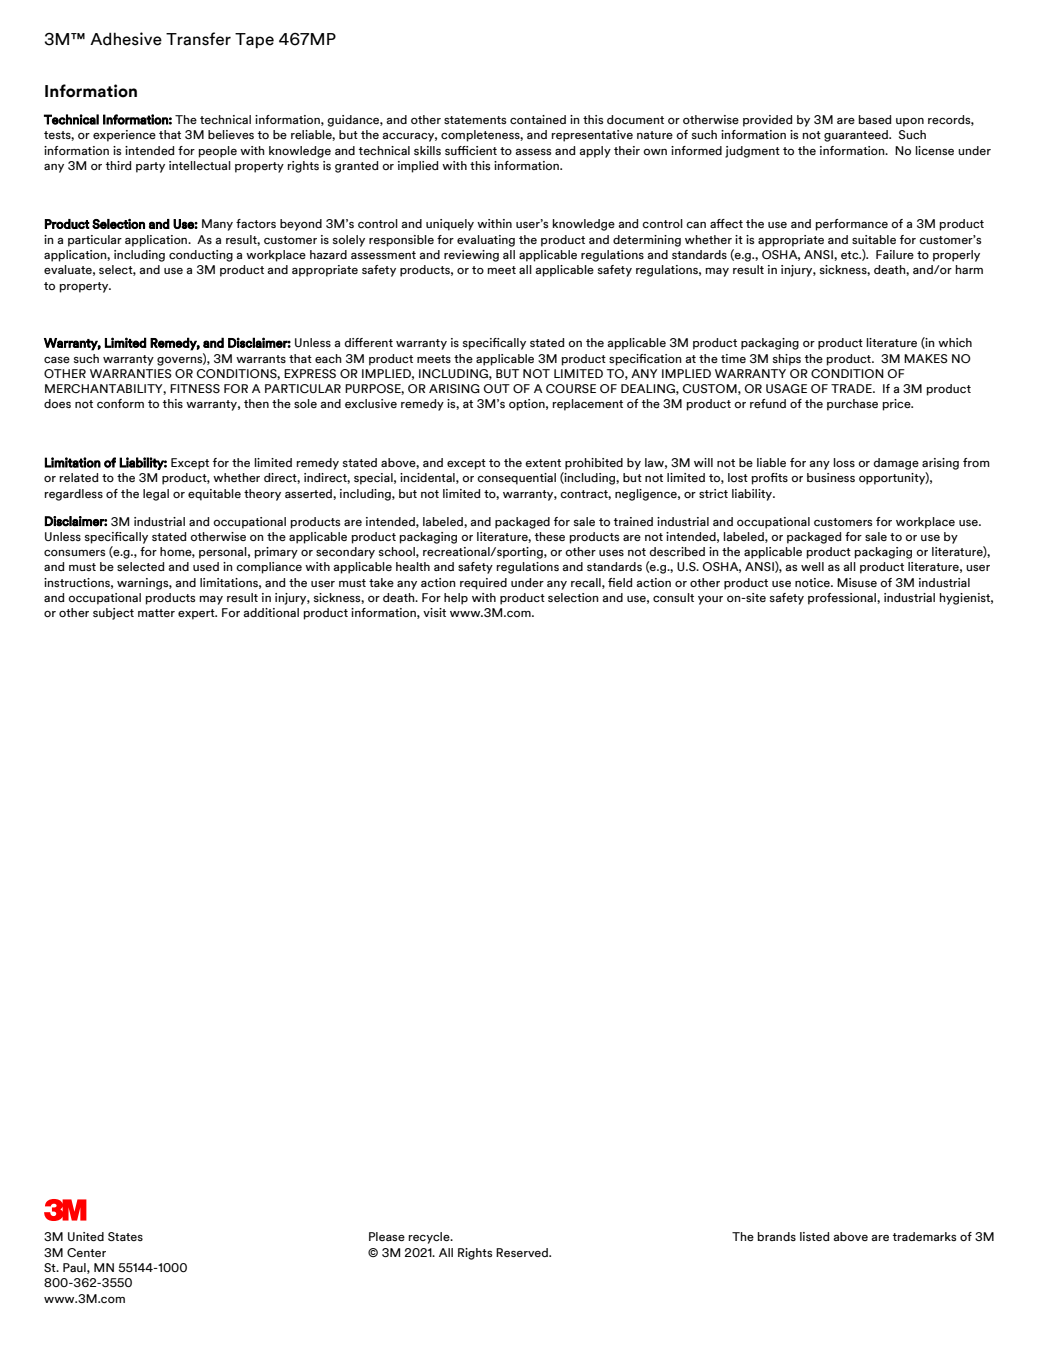  What do you see at coordinates (523, 1252) in the screenshot?
I see `Reserved` at bounding box center [523, 1252].
